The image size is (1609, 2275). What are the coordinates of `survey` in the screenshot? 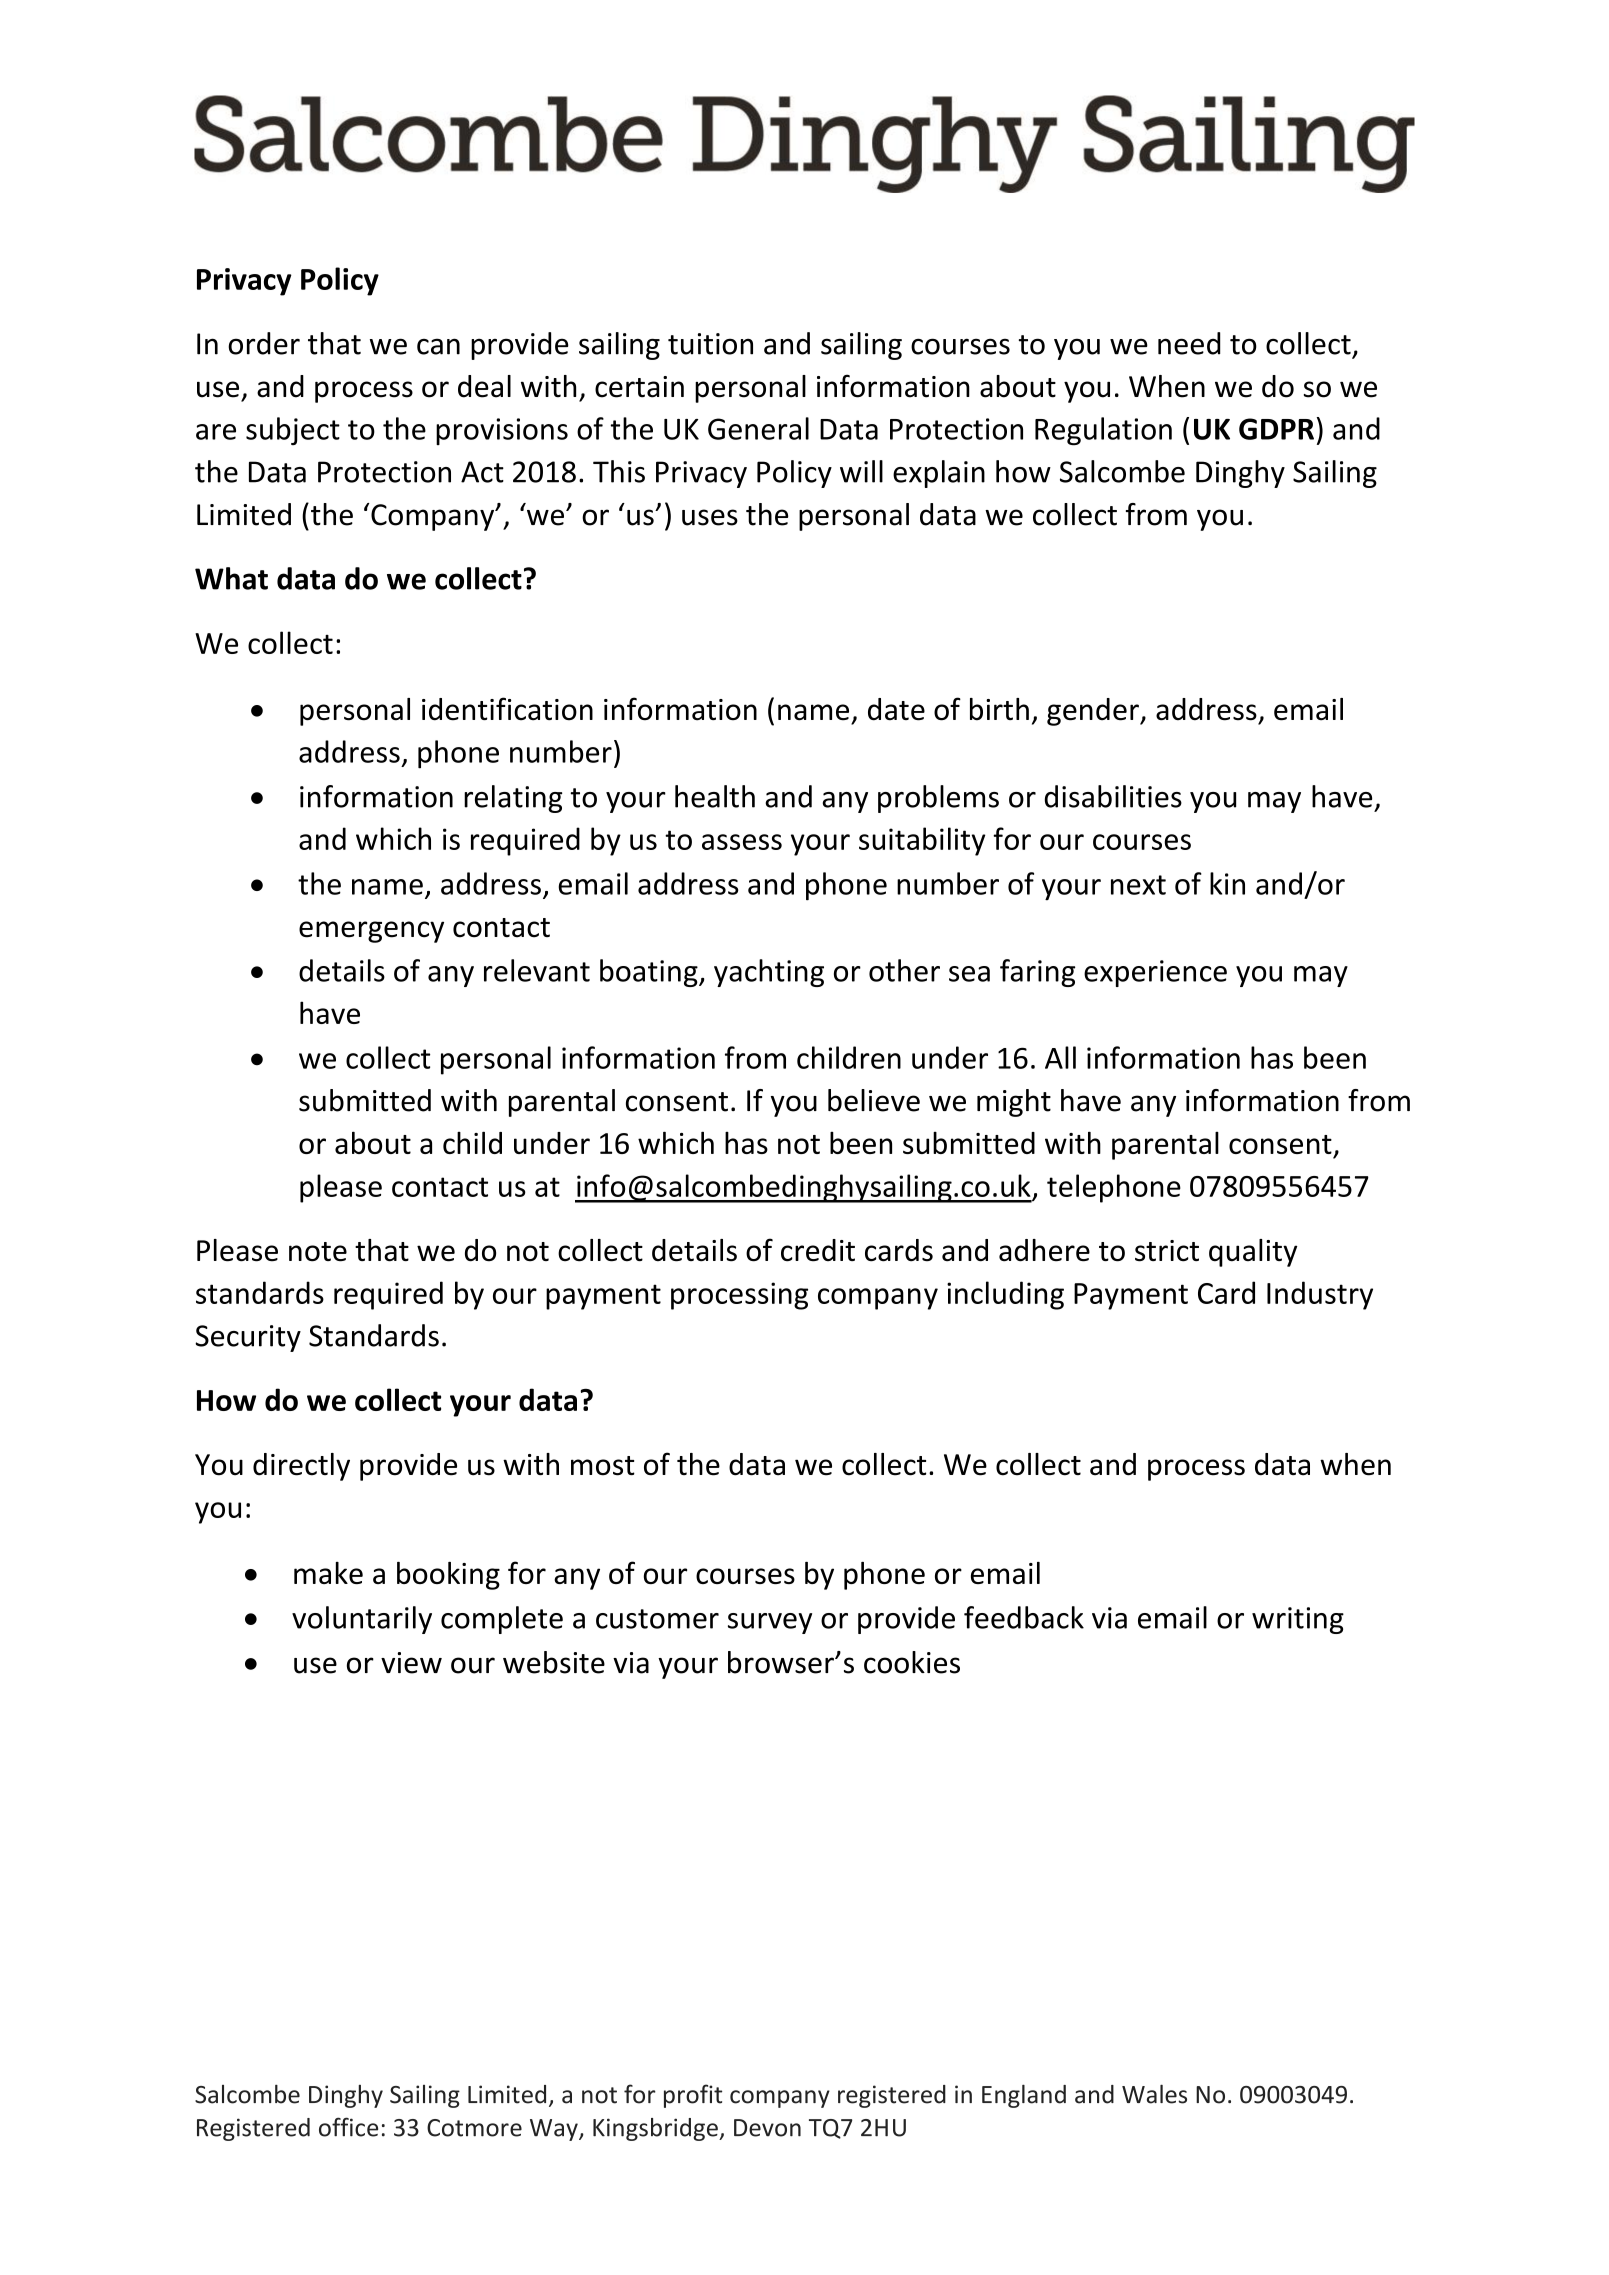 It's located at (770, 1623).
